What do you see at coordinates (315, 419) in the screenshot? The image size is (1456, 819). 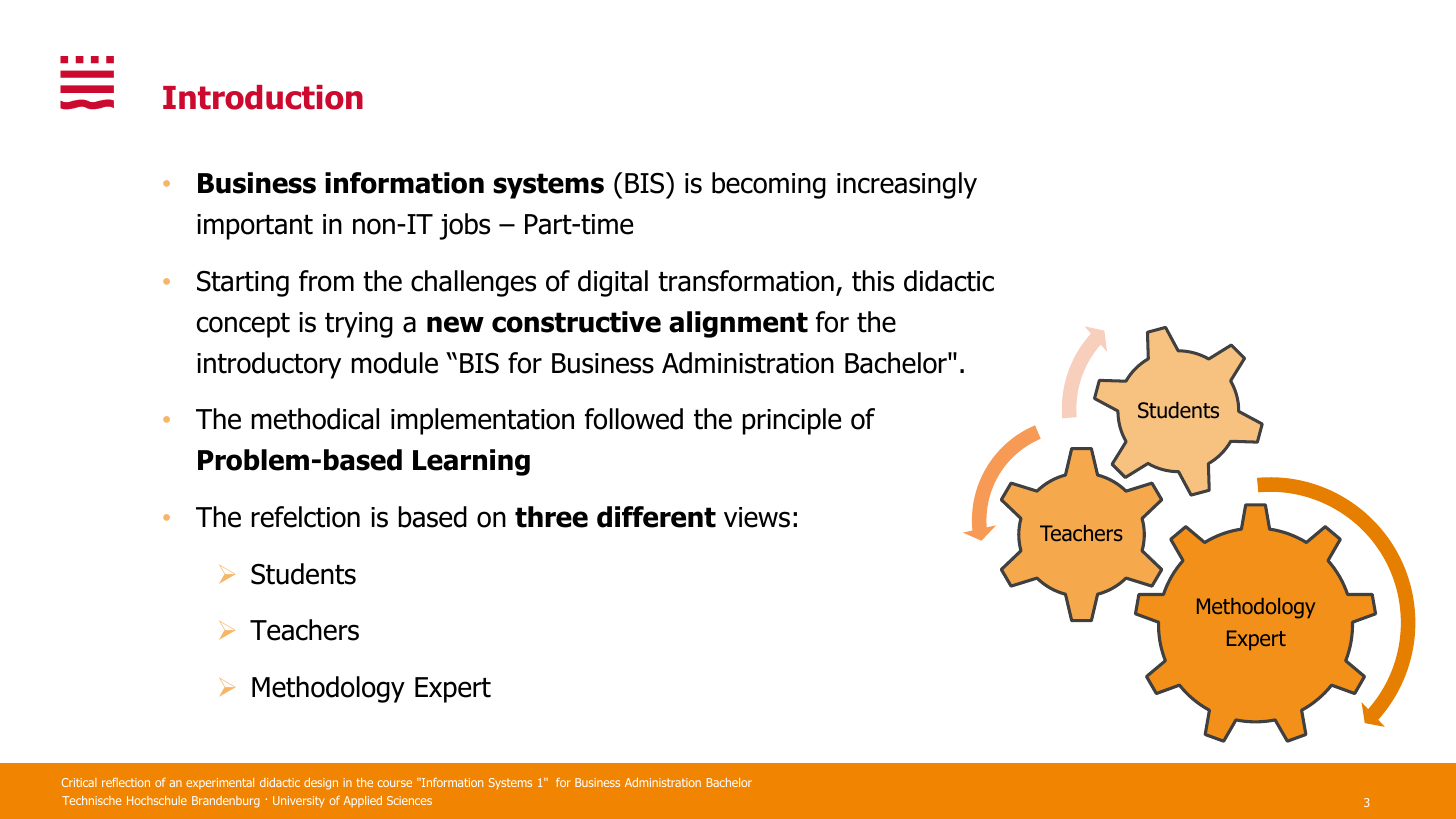 I see `methodical` at bounding box center [315, 419].
